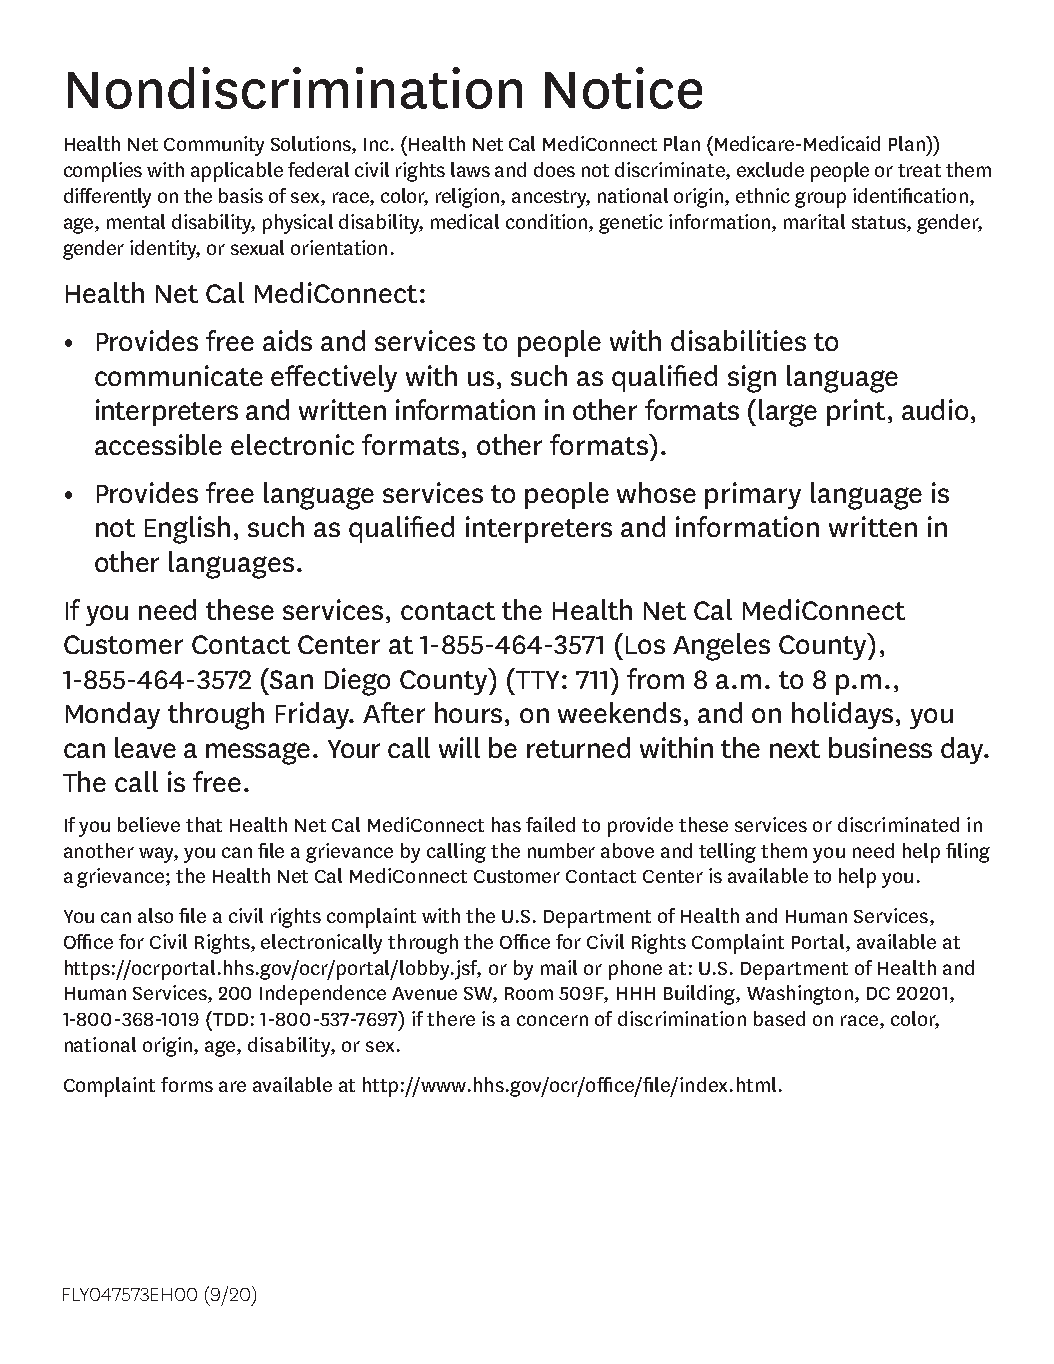  What do you see at coordinates (919, 170) in the page?
I see `treat` at bounding box center [919, 170].
